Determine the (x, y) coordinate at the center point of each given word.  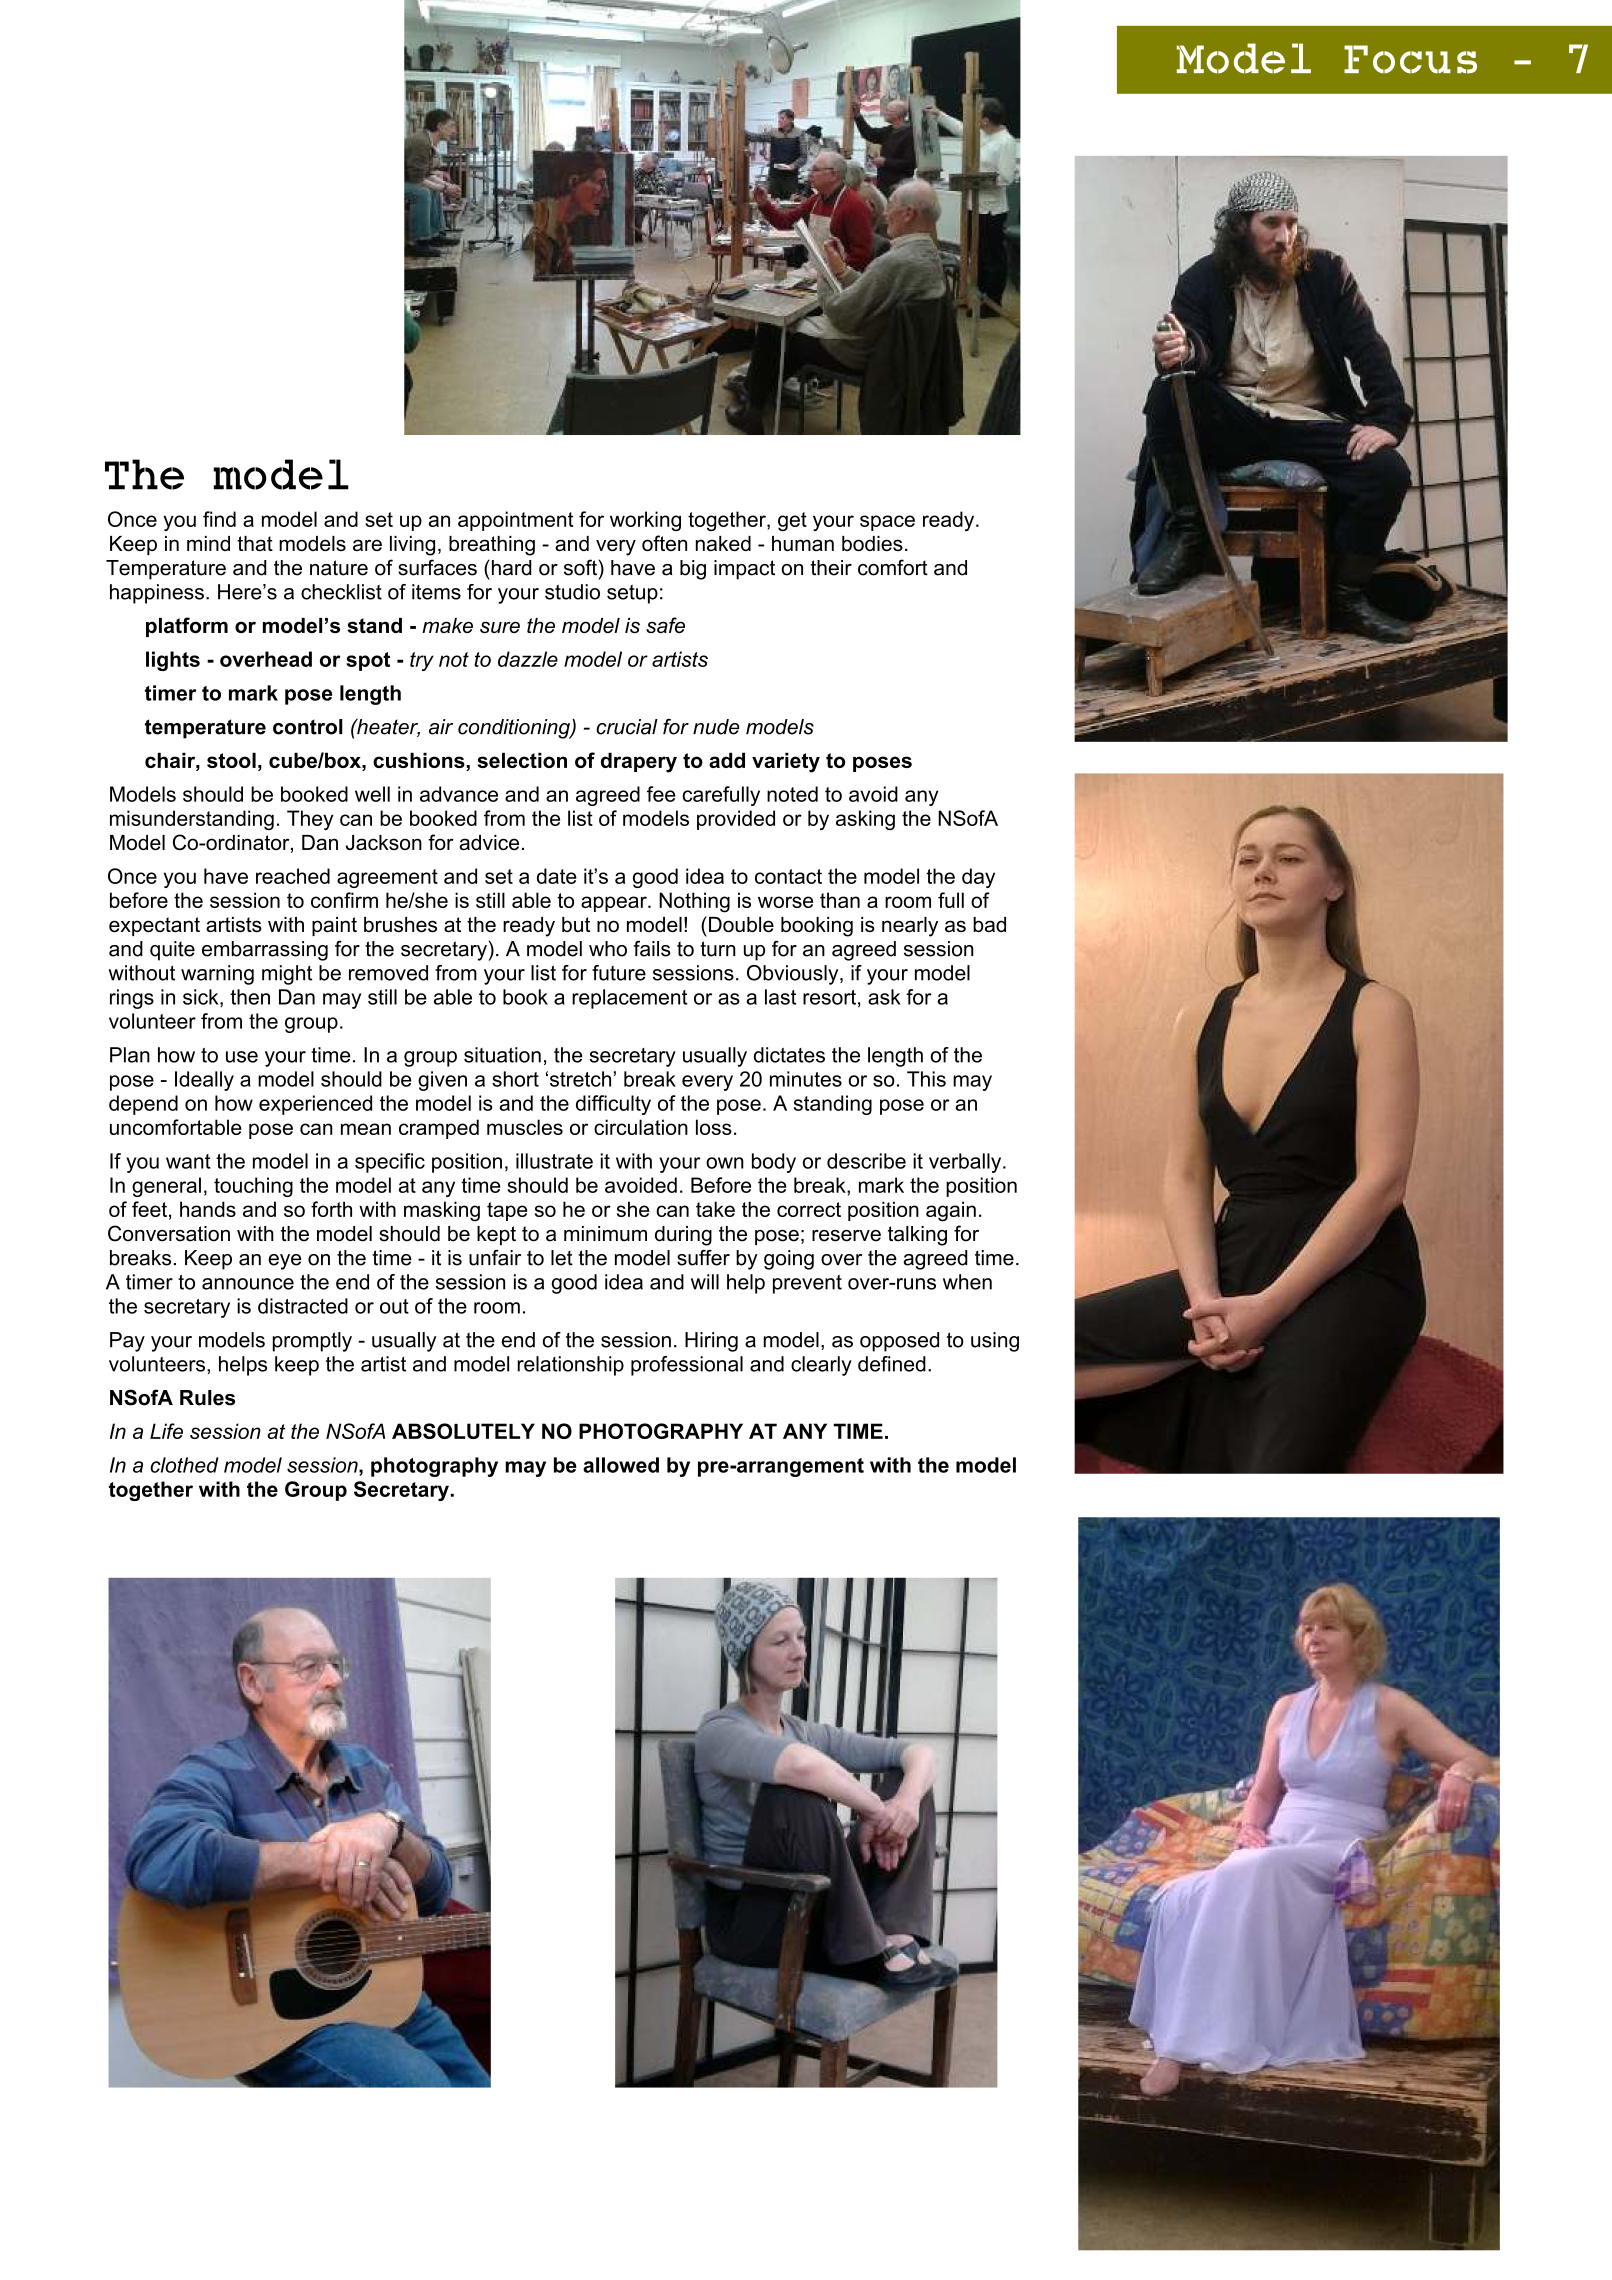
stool (231, 760)
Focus (1410, 59)
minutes (806, 1079)
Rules (207, 1398)
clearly (821, 1366)
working (645, 521)
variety (786, 762)
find (219, 519)
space (887, 523)
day (978, 878)
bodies (872, 543)
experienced (315, 1105)
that (255, 543)
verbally (966, 1163)
